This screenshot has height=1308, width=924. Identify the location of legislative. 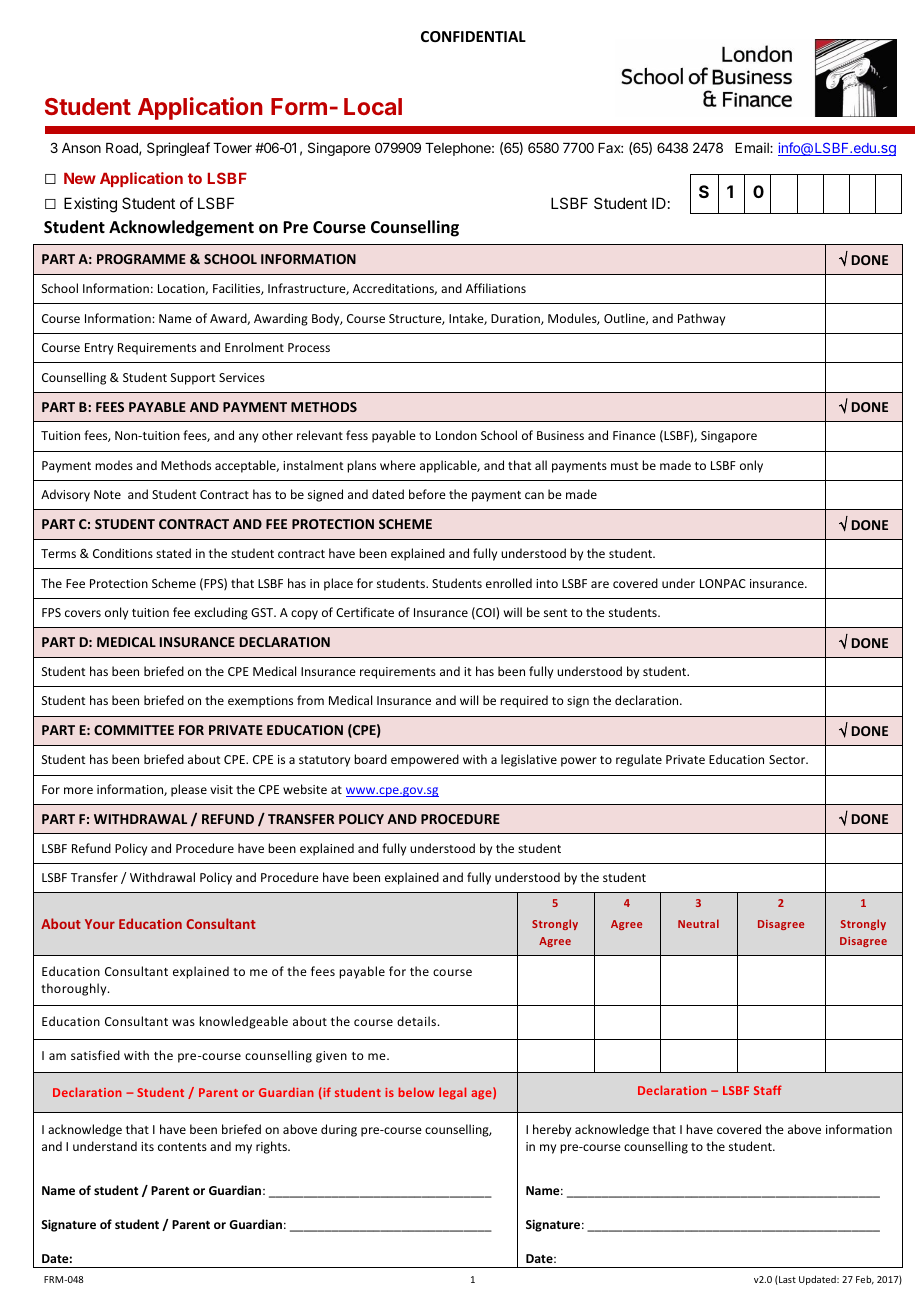
(529, 760).
